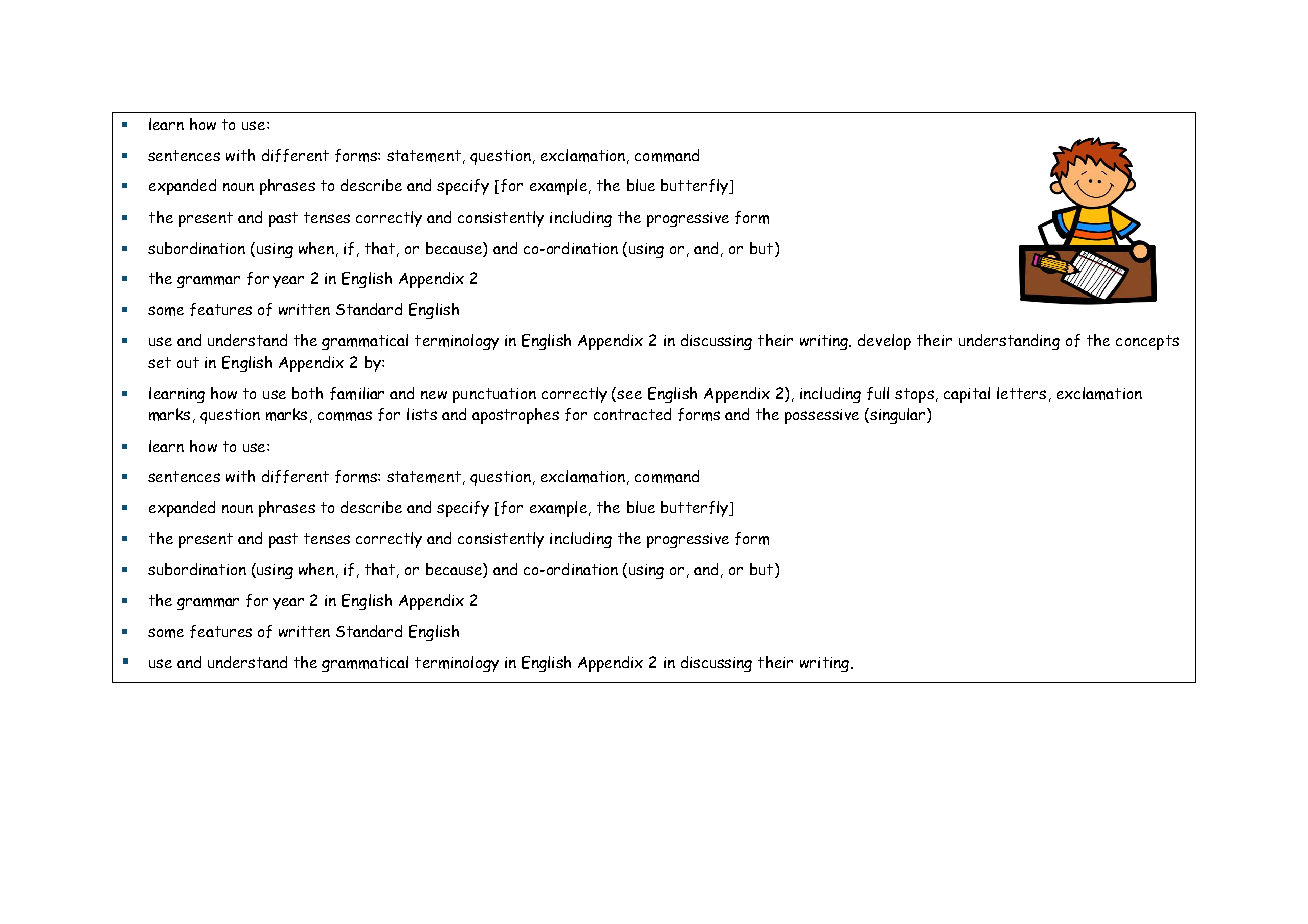 Image resolution: width=1308 pixels, height=924 pixels. Describe the element at coordinates (884, 342) in the screenshot. I see `develop` at that location.
